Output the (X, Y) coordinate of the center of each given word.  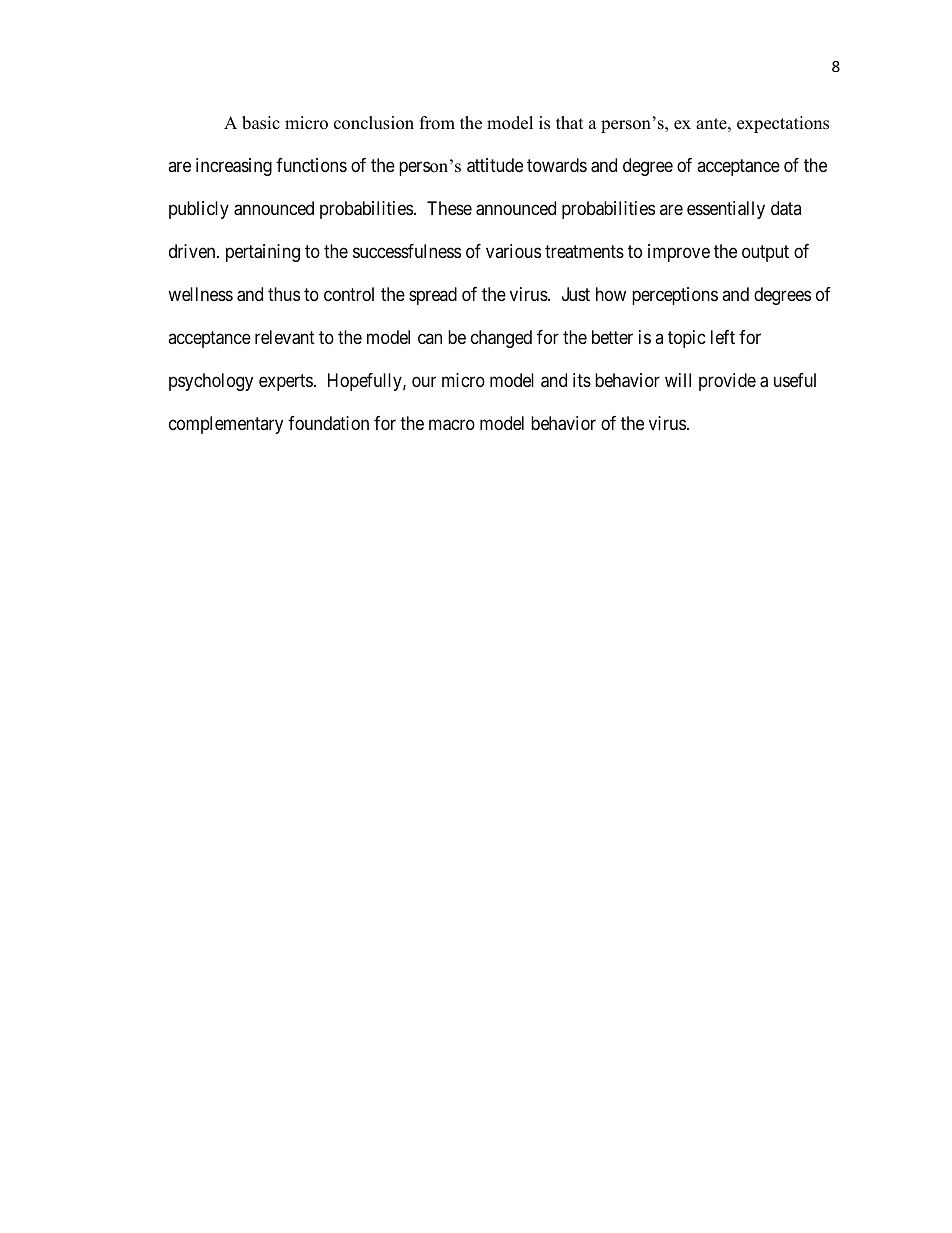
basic (261, 123)
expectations (783, 124)
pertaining (263, 253)
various (513, 251)
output (765, 253)
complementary (226, 425)
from (437, 123)
